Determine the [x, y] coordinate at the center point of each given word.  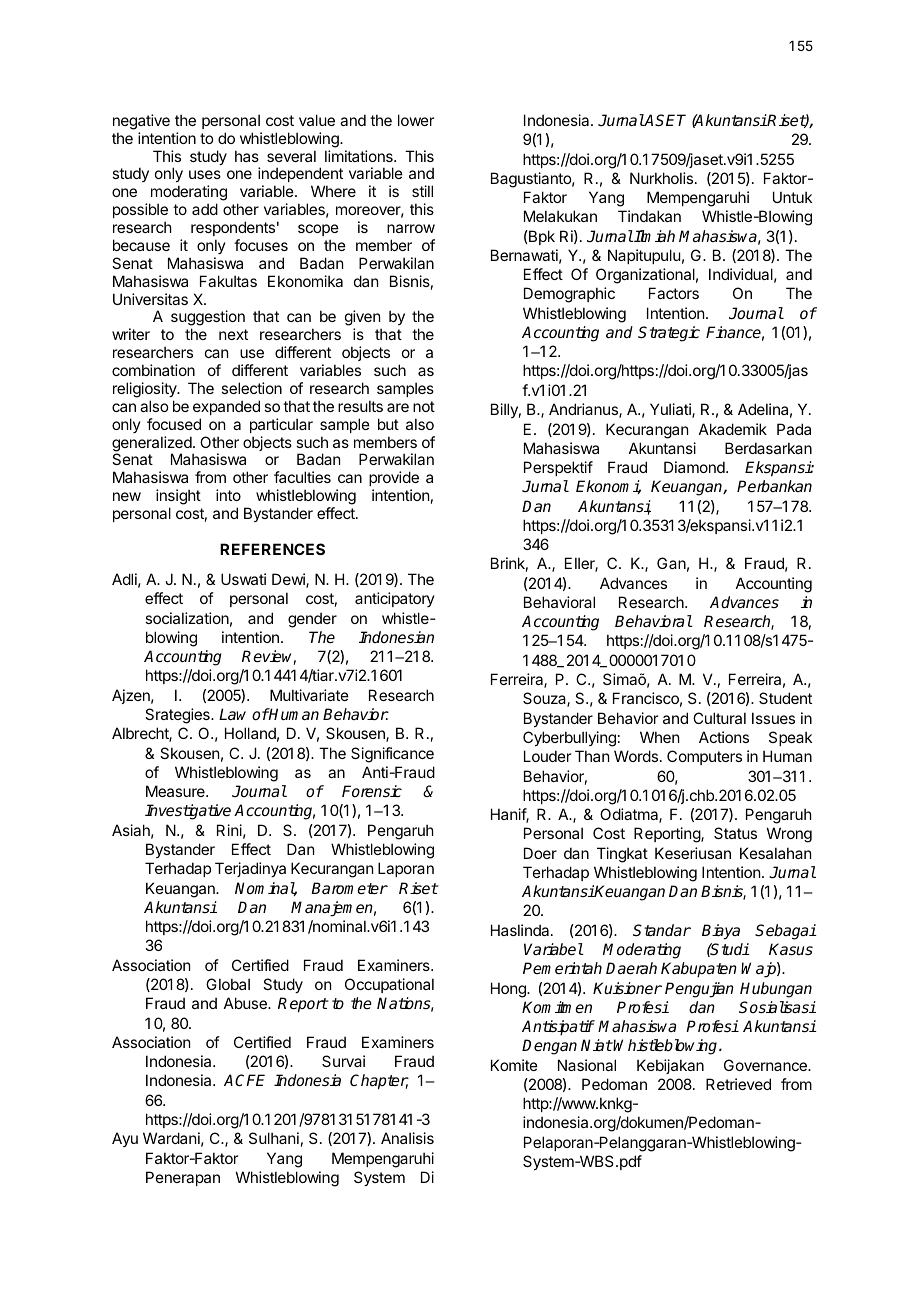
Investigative [188, 812]
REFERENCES [272, 549]
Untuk [792, 197]
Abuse [246, 1003]
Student [785, 698]
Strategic [669, 334]
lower [416, 120]
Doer [540, 853]
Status [735, 833]
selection [251, 388]
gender [312, 620]
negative [141, 122]
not [424, 406]
